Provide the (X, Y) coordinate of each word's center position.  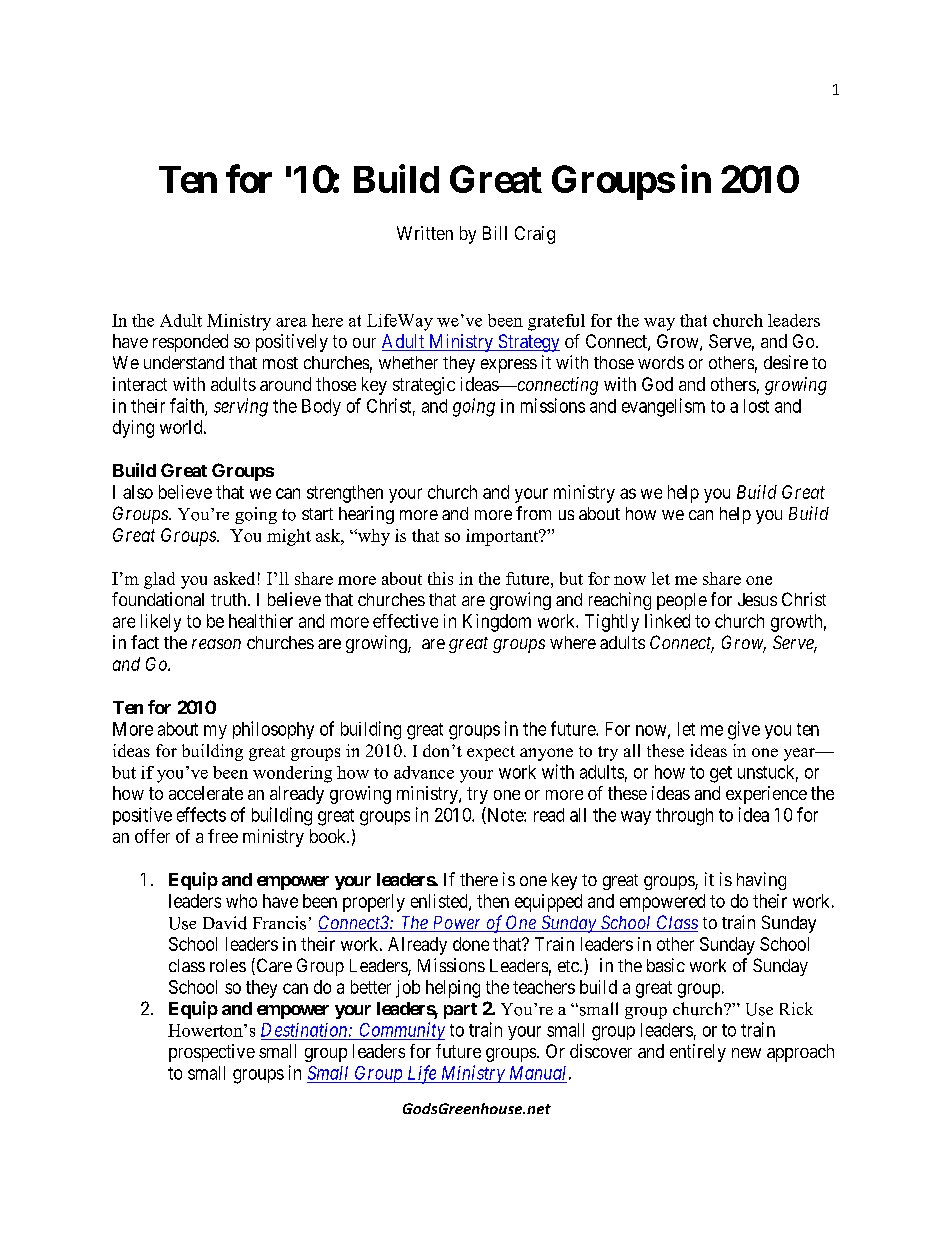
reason (216, 644)
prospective (212, 1053)
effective (405, 621)
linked (667, 621)
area (291, 322)
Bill (495, 233)
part (460, 1011)
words (661, 362)
